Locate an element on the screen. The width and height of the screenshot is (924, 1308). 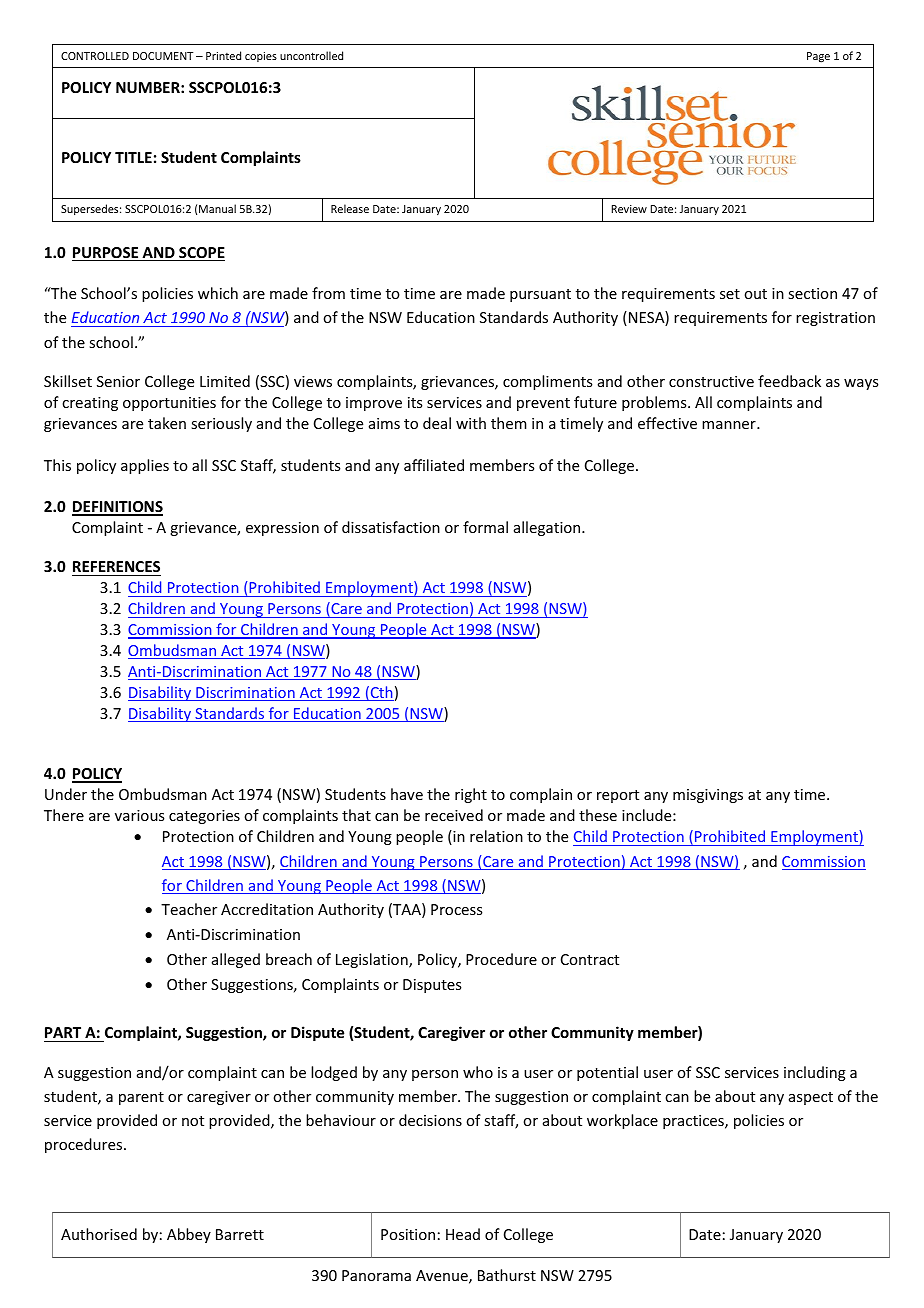
Head is located at coordinates (463, 1234).
